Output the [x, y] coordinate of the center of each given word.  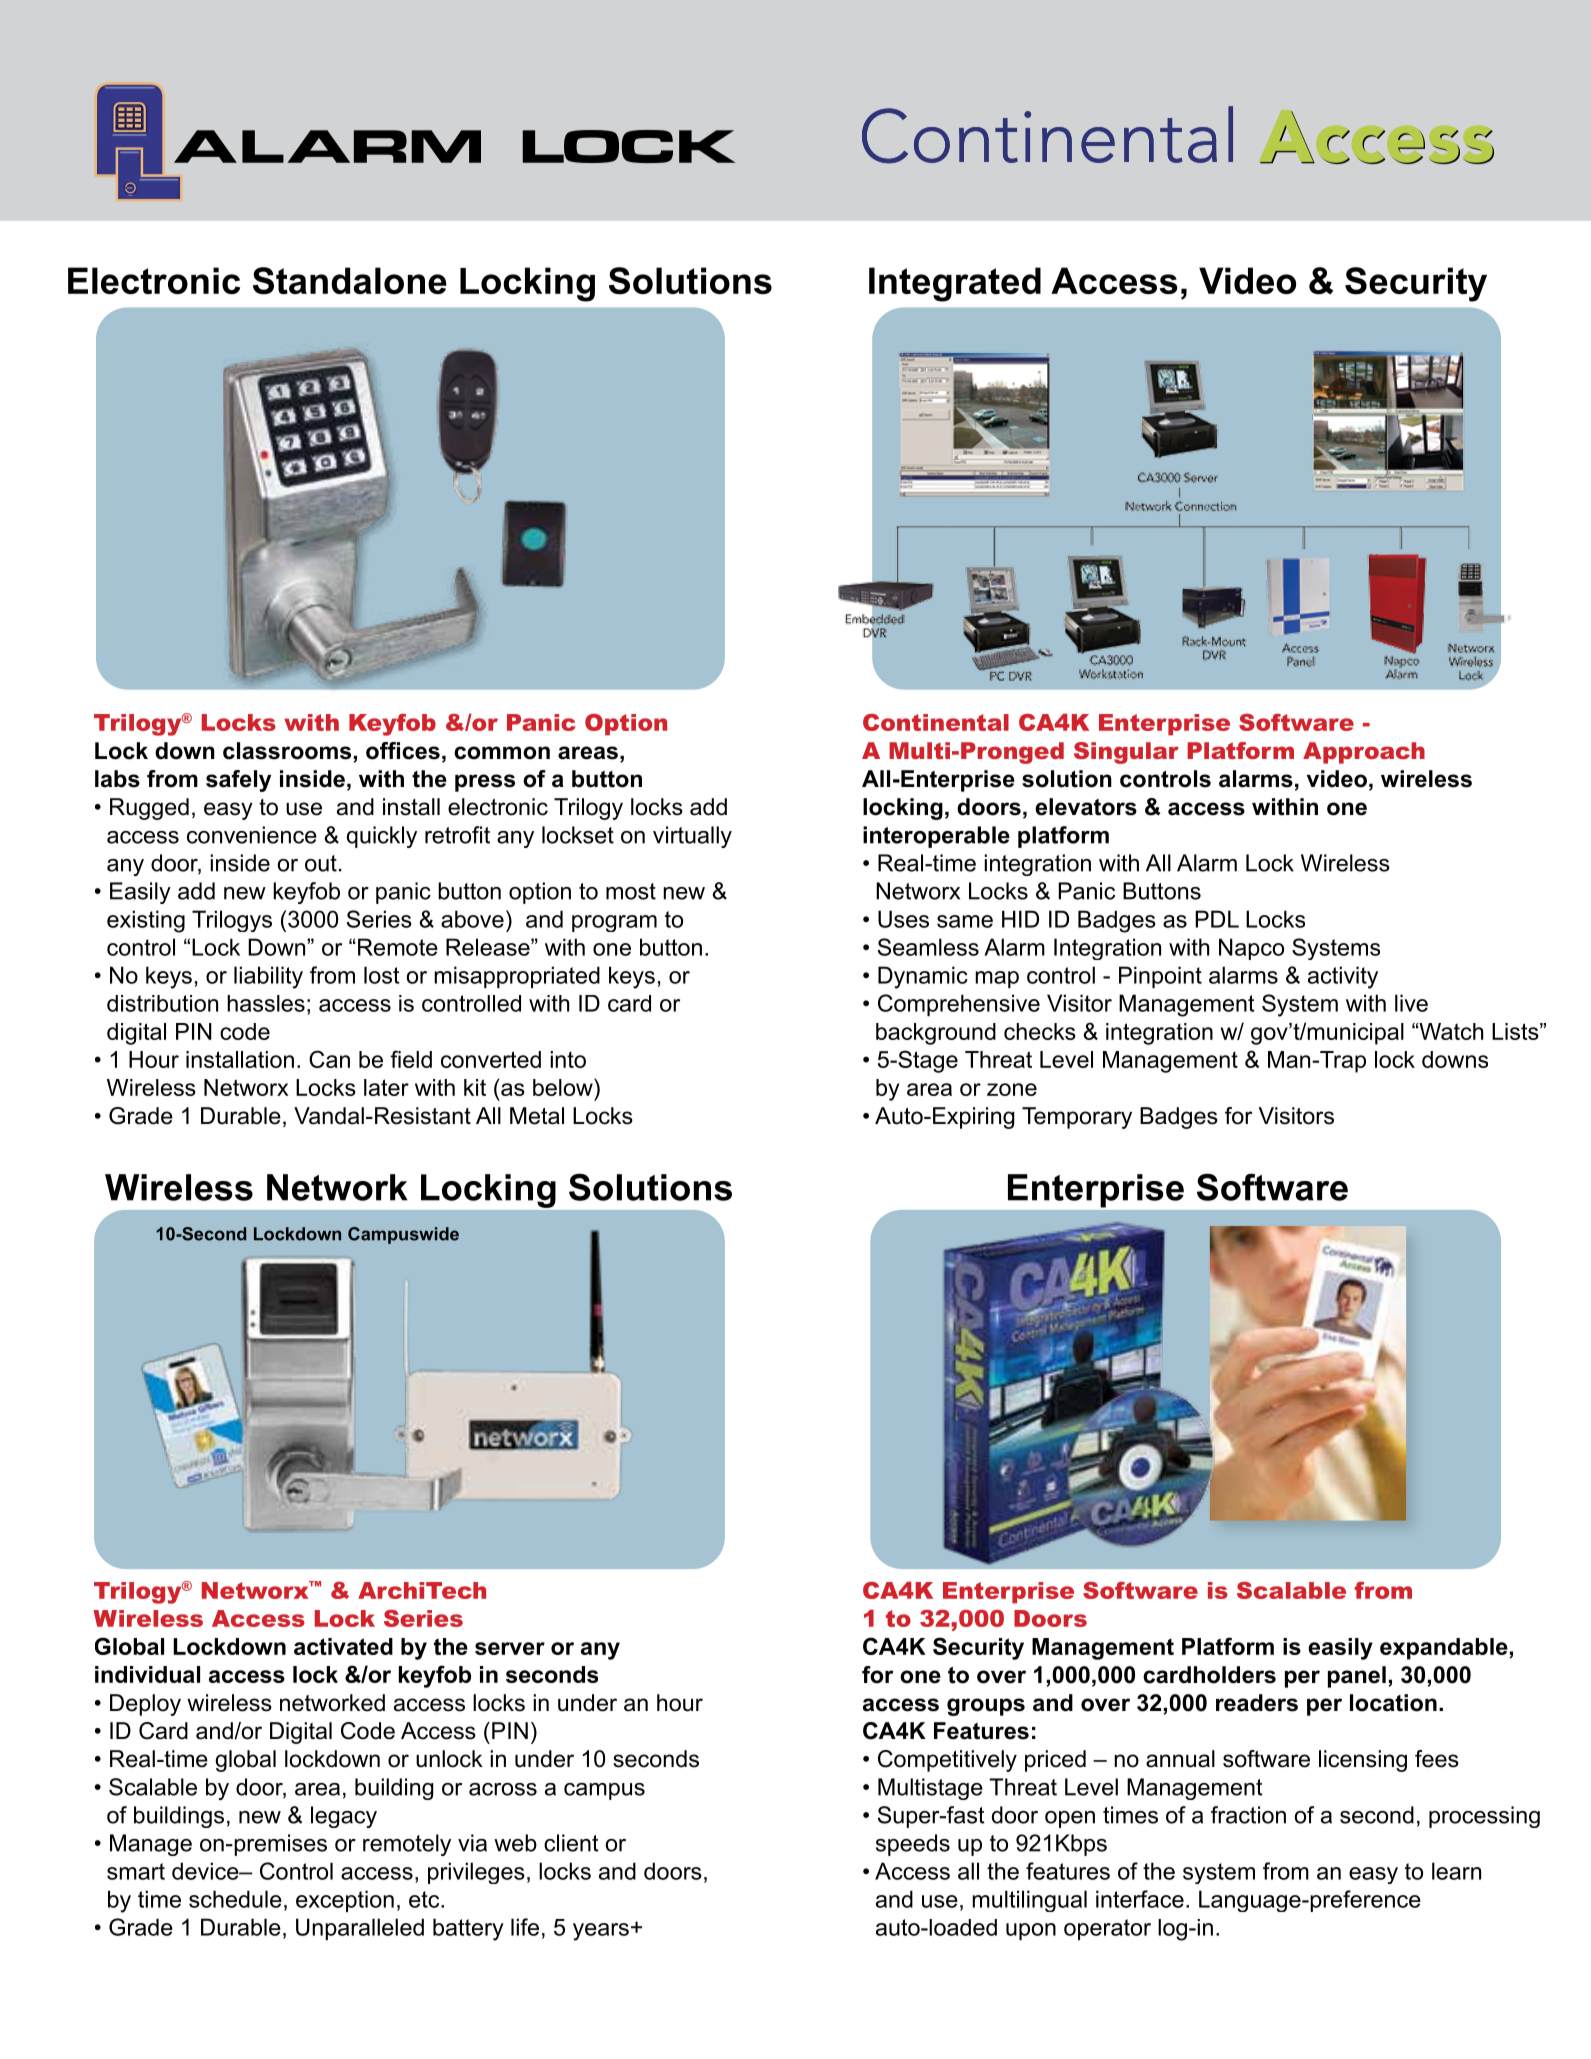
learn [1456, 1871]
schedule [235, 1899]
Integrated [955, 284]
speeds [913, 1845]
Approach [1364, 753]
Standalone [350, 281]
